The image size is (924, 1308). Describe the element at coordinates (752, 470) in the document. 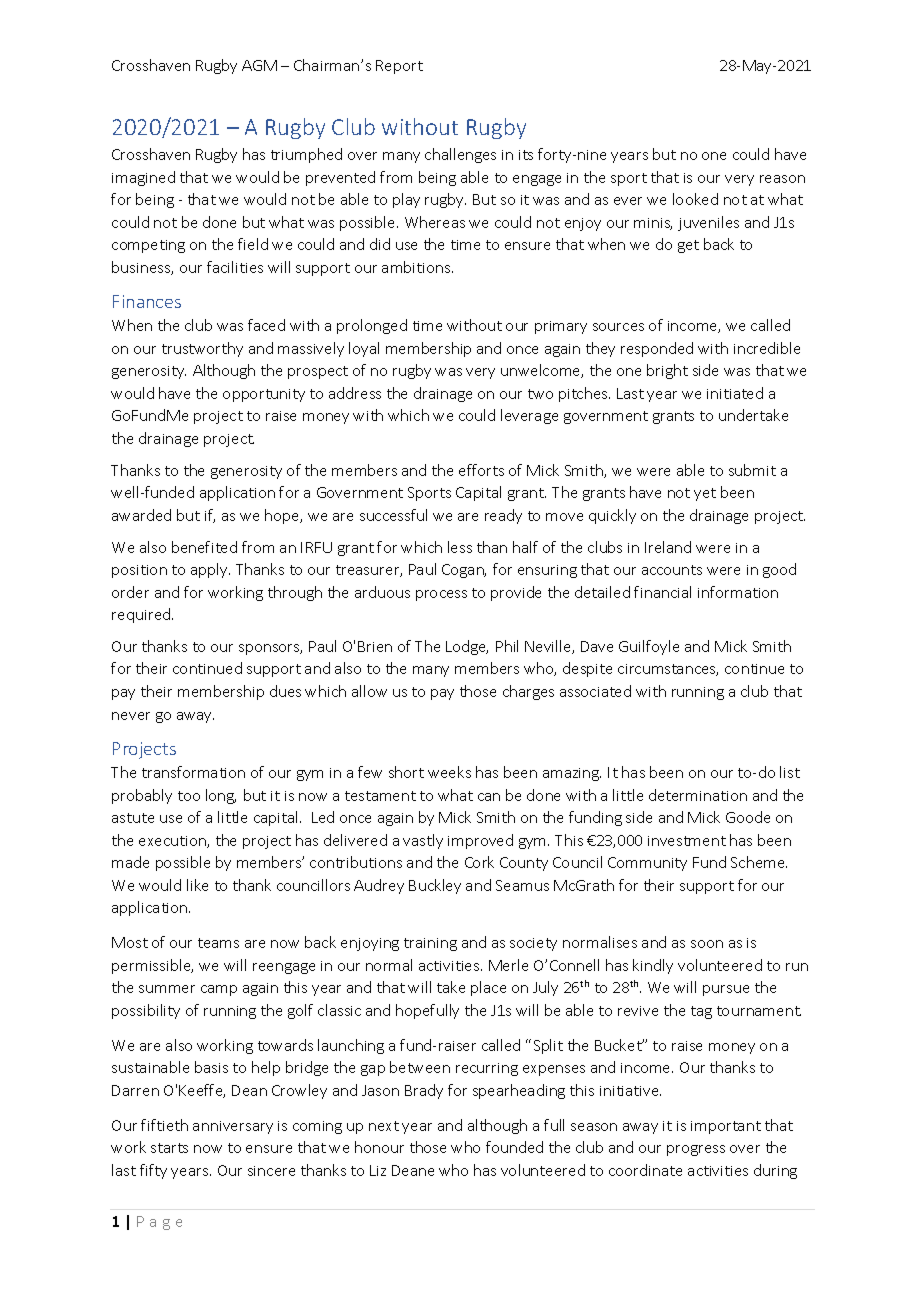

I see `submit` at that location.
